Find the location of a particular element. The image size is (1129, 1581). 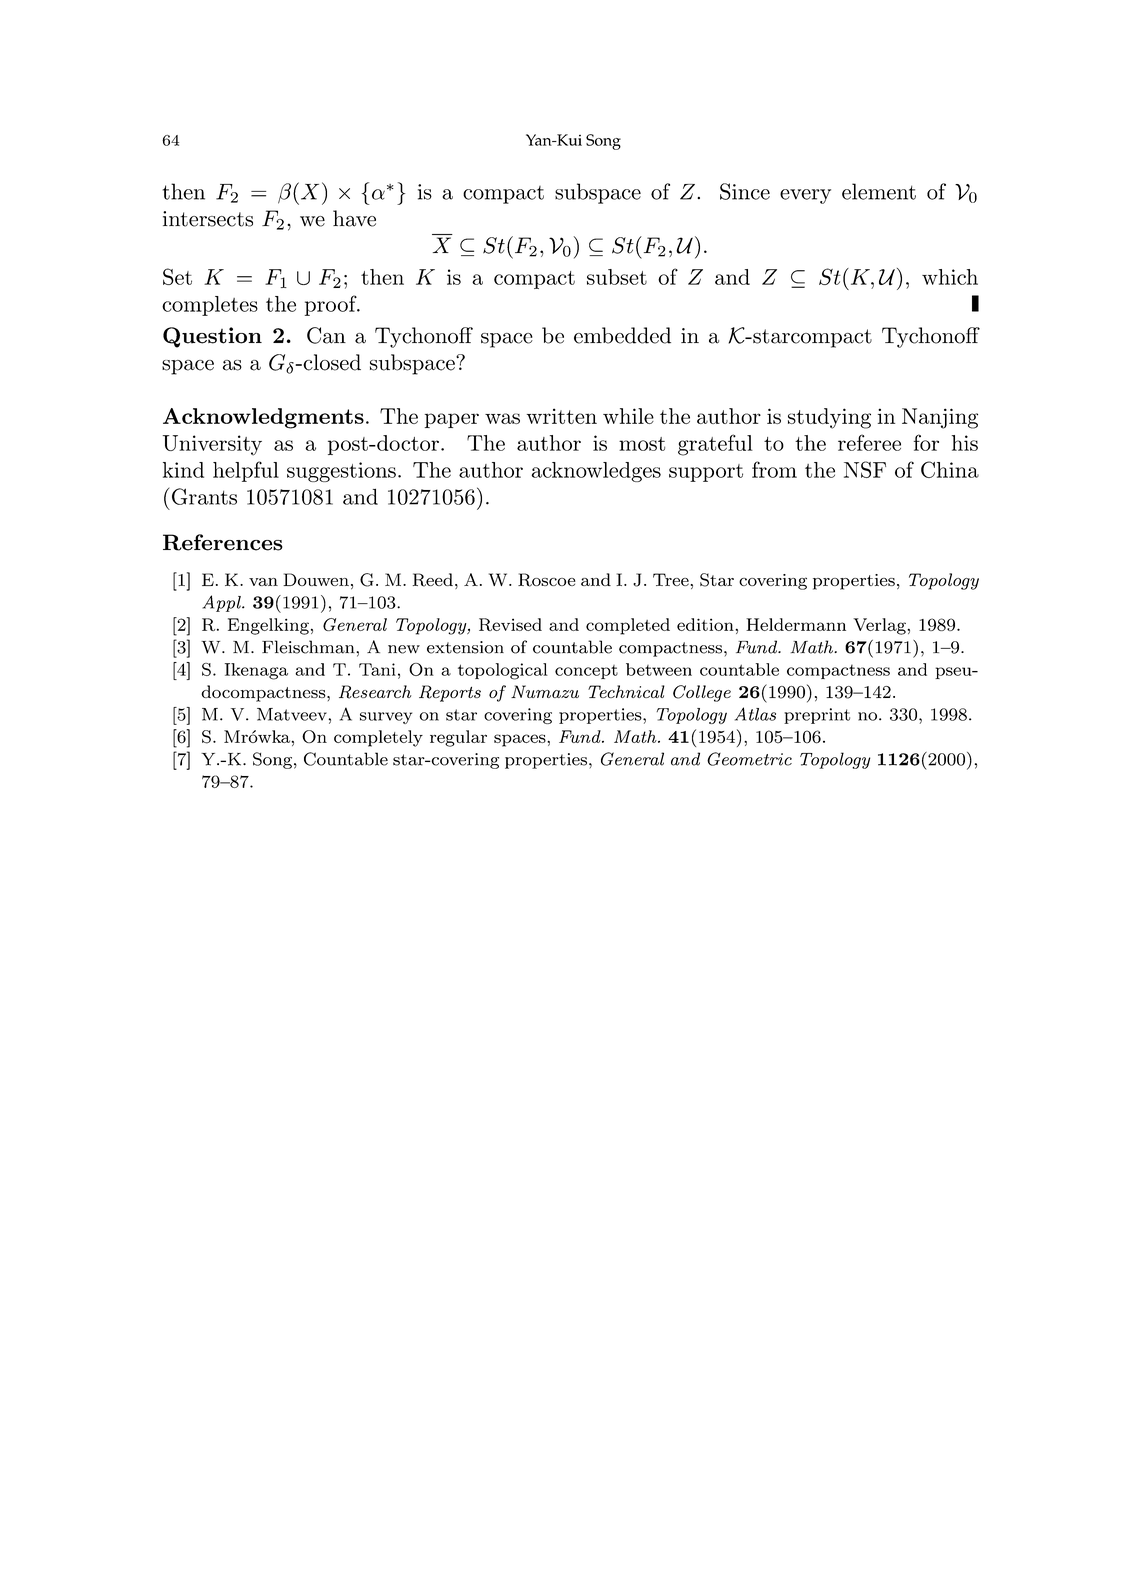

completely is located at coordinates (378, 738).
